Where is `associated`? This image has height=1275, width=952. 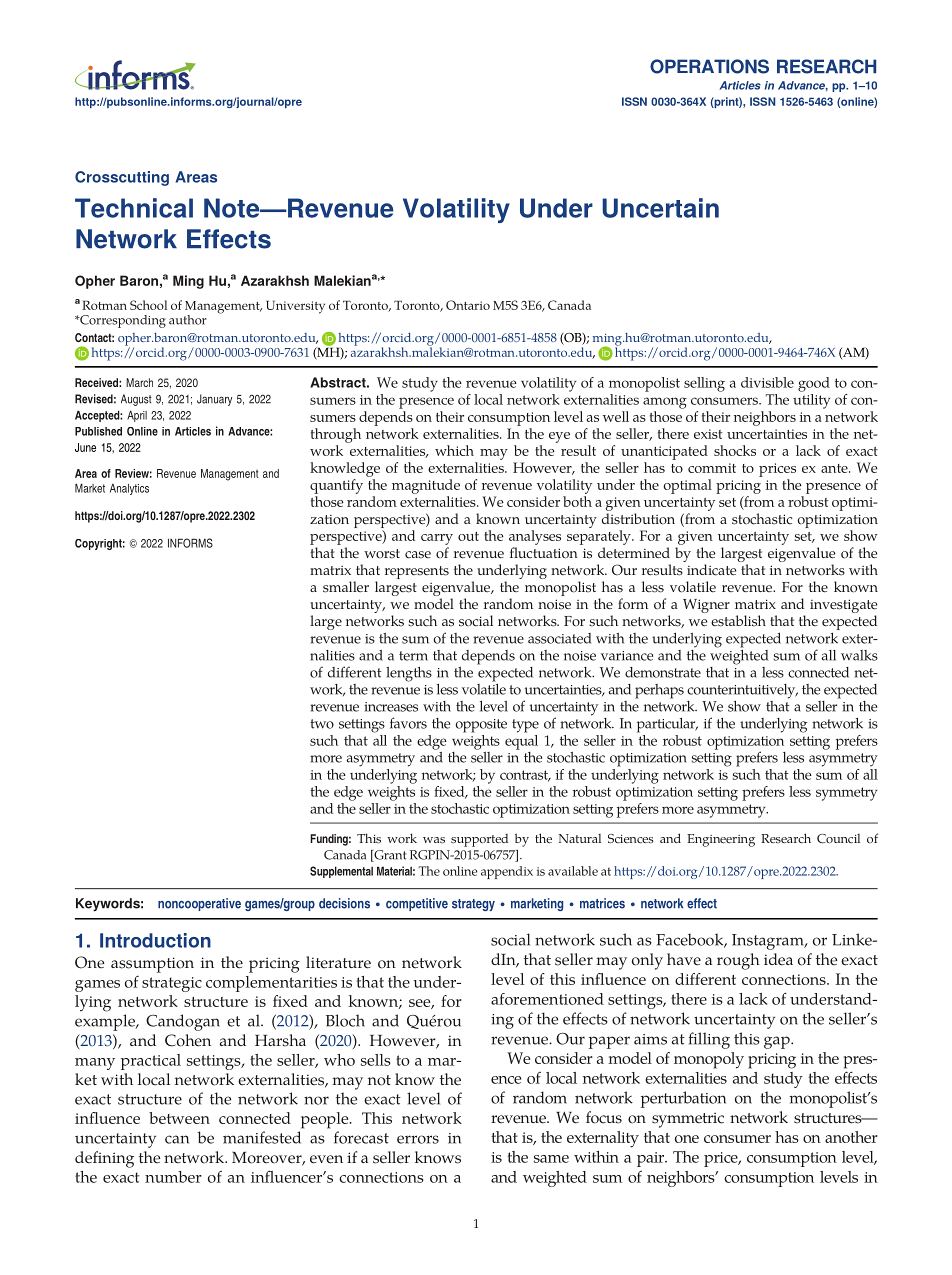
associated is located at coordinates (559, 638).
